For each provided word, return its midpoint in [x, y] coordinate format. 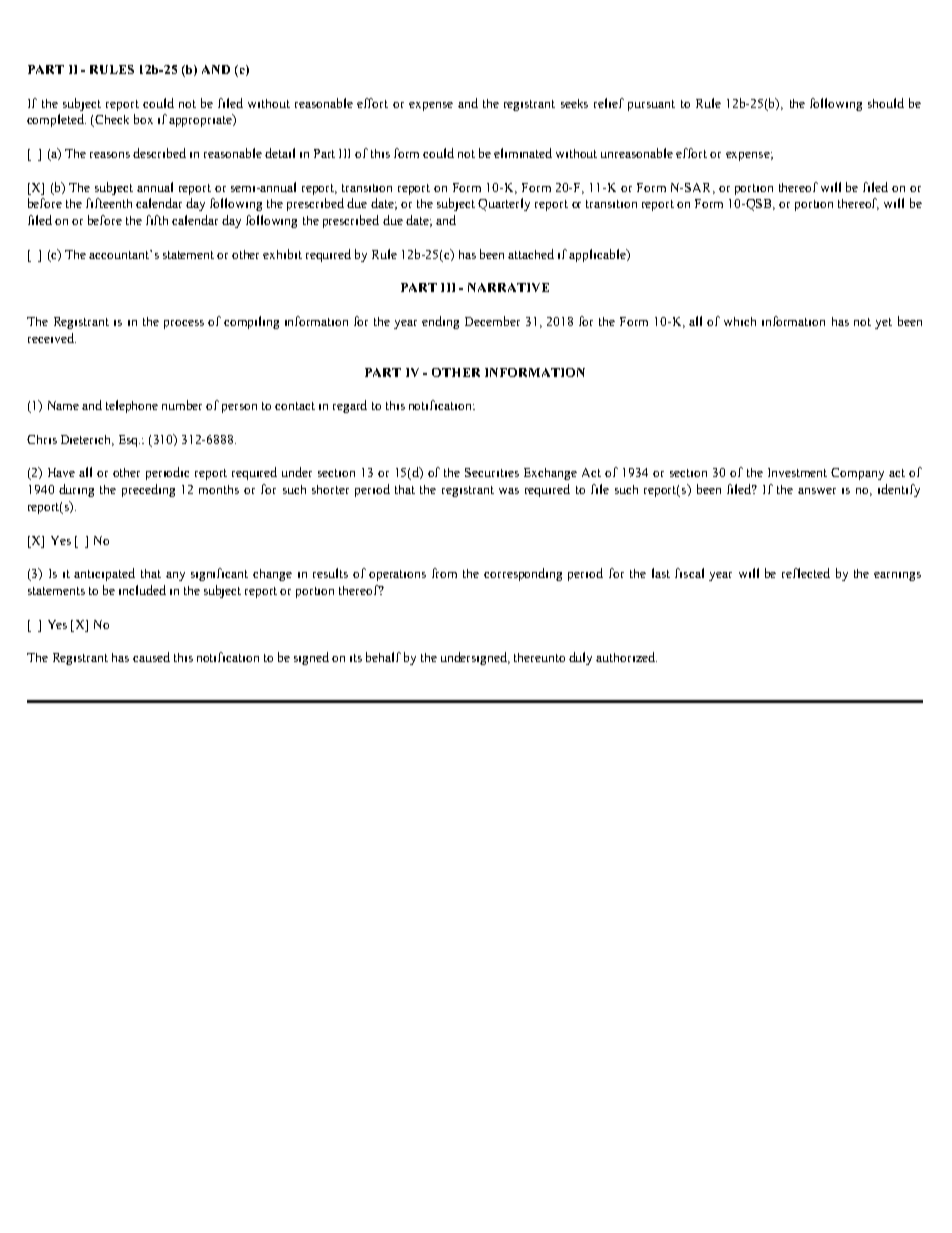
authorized [626, 657]
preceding [148, 490]
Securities [492, 472]
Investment [797, 472]
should [886, 103]
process [184, 324]
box [143, 119]
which [740, 321]
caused [151, 657]
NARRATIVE [508, 287]
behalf [383, 657]
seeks [574, 103]
